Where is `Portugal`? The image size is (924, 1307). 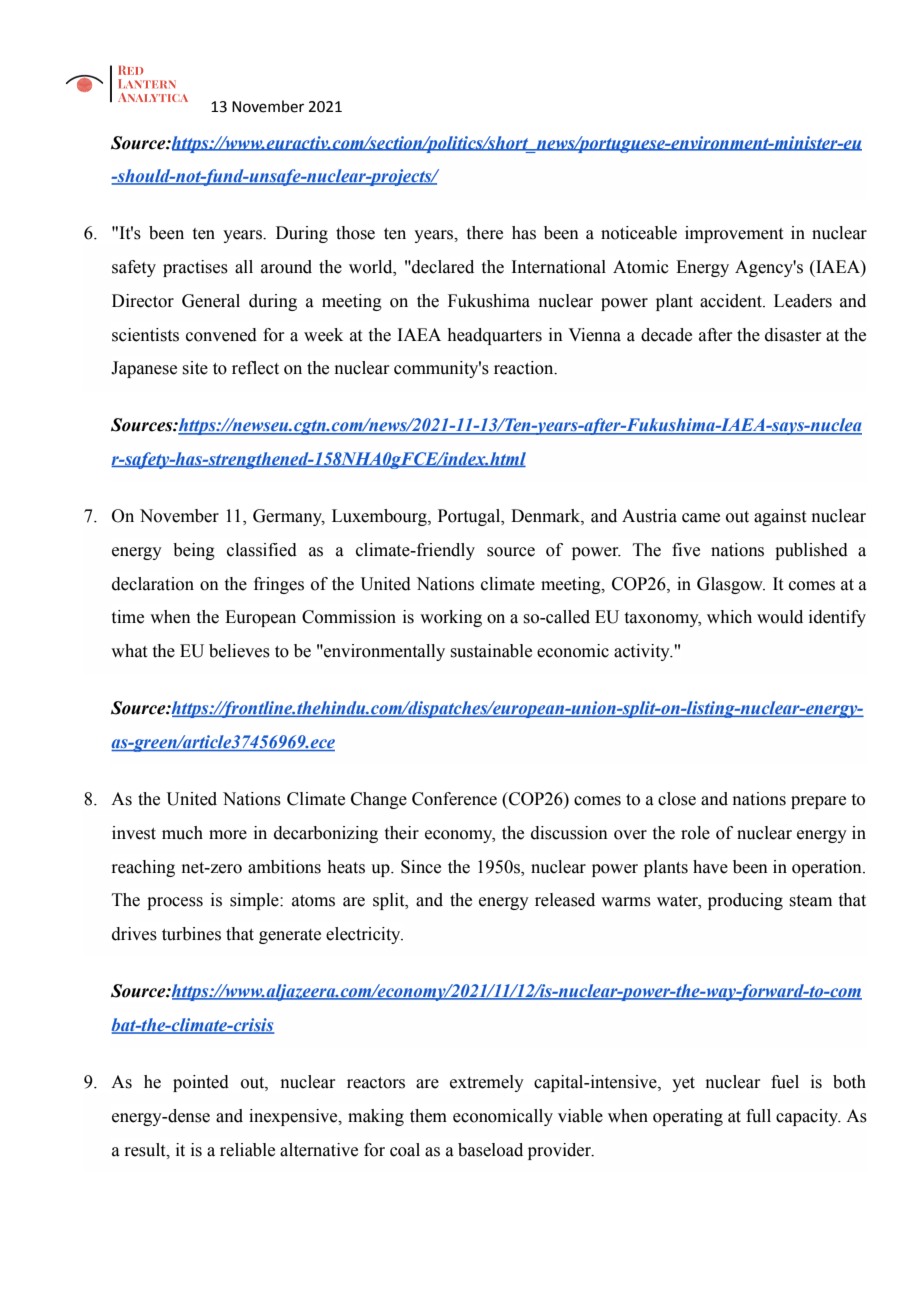 Portugal is located at coordinates (470, 517).
